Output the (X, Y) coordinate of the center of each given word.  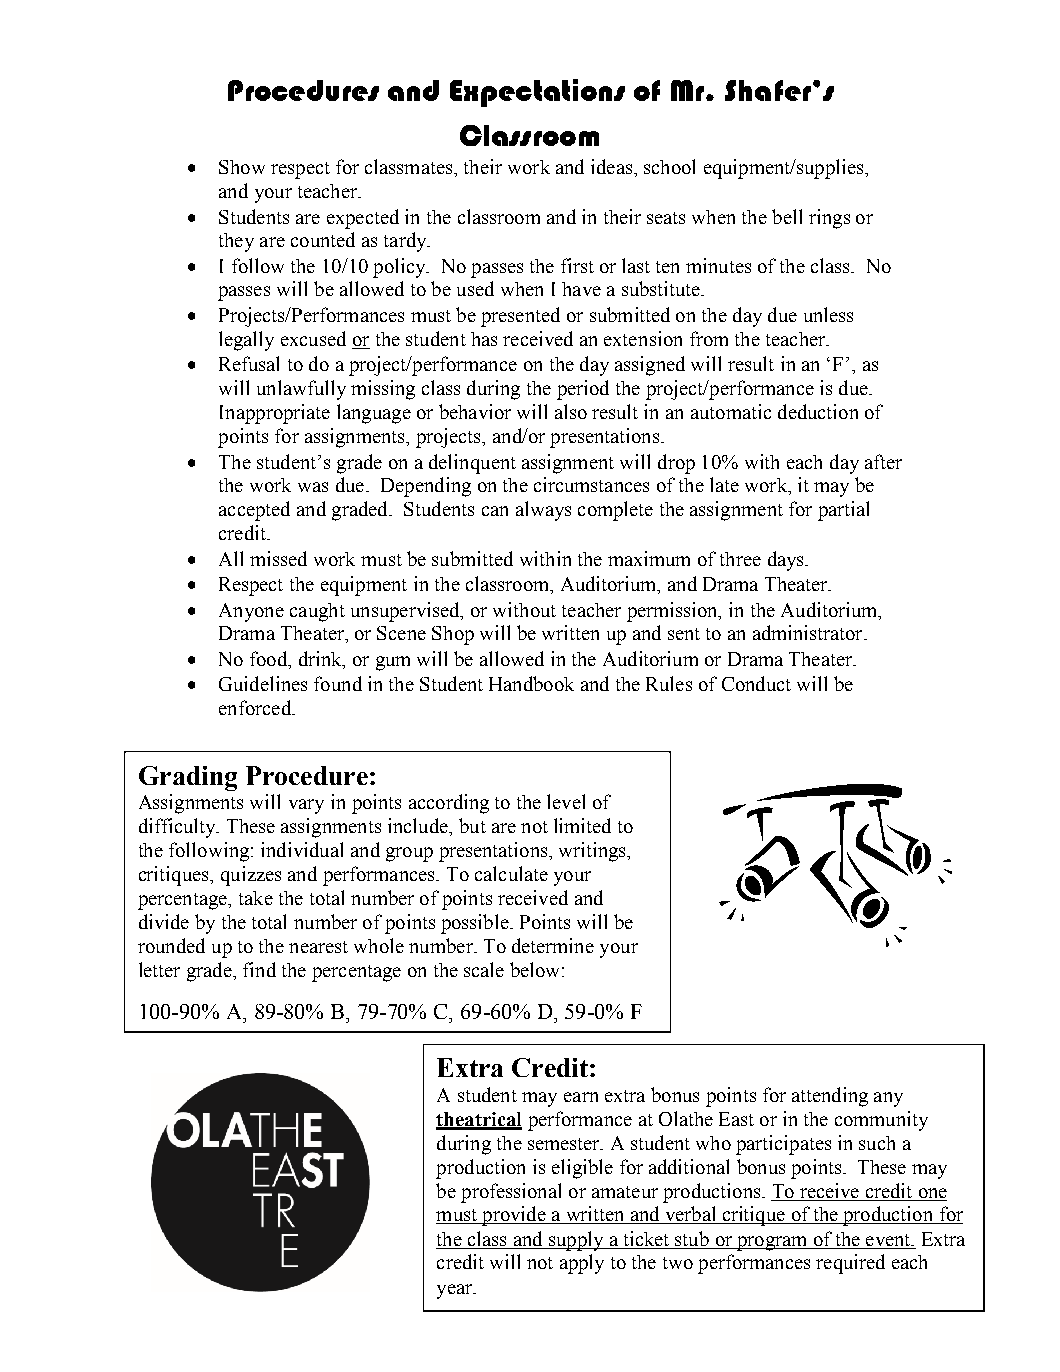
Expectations (537, 93)
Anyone (251, 612)
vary (306, 806)
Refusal (249, 363)
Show (242, 167)
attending (830, 1097)
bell (787, 216)
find (259, 969)
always (543, 511)
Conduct (756, 683)
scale (484, 969)
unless (828, 314)
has (484, 339)
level (566, 801)
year (456, 1291)
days (787, 561)
